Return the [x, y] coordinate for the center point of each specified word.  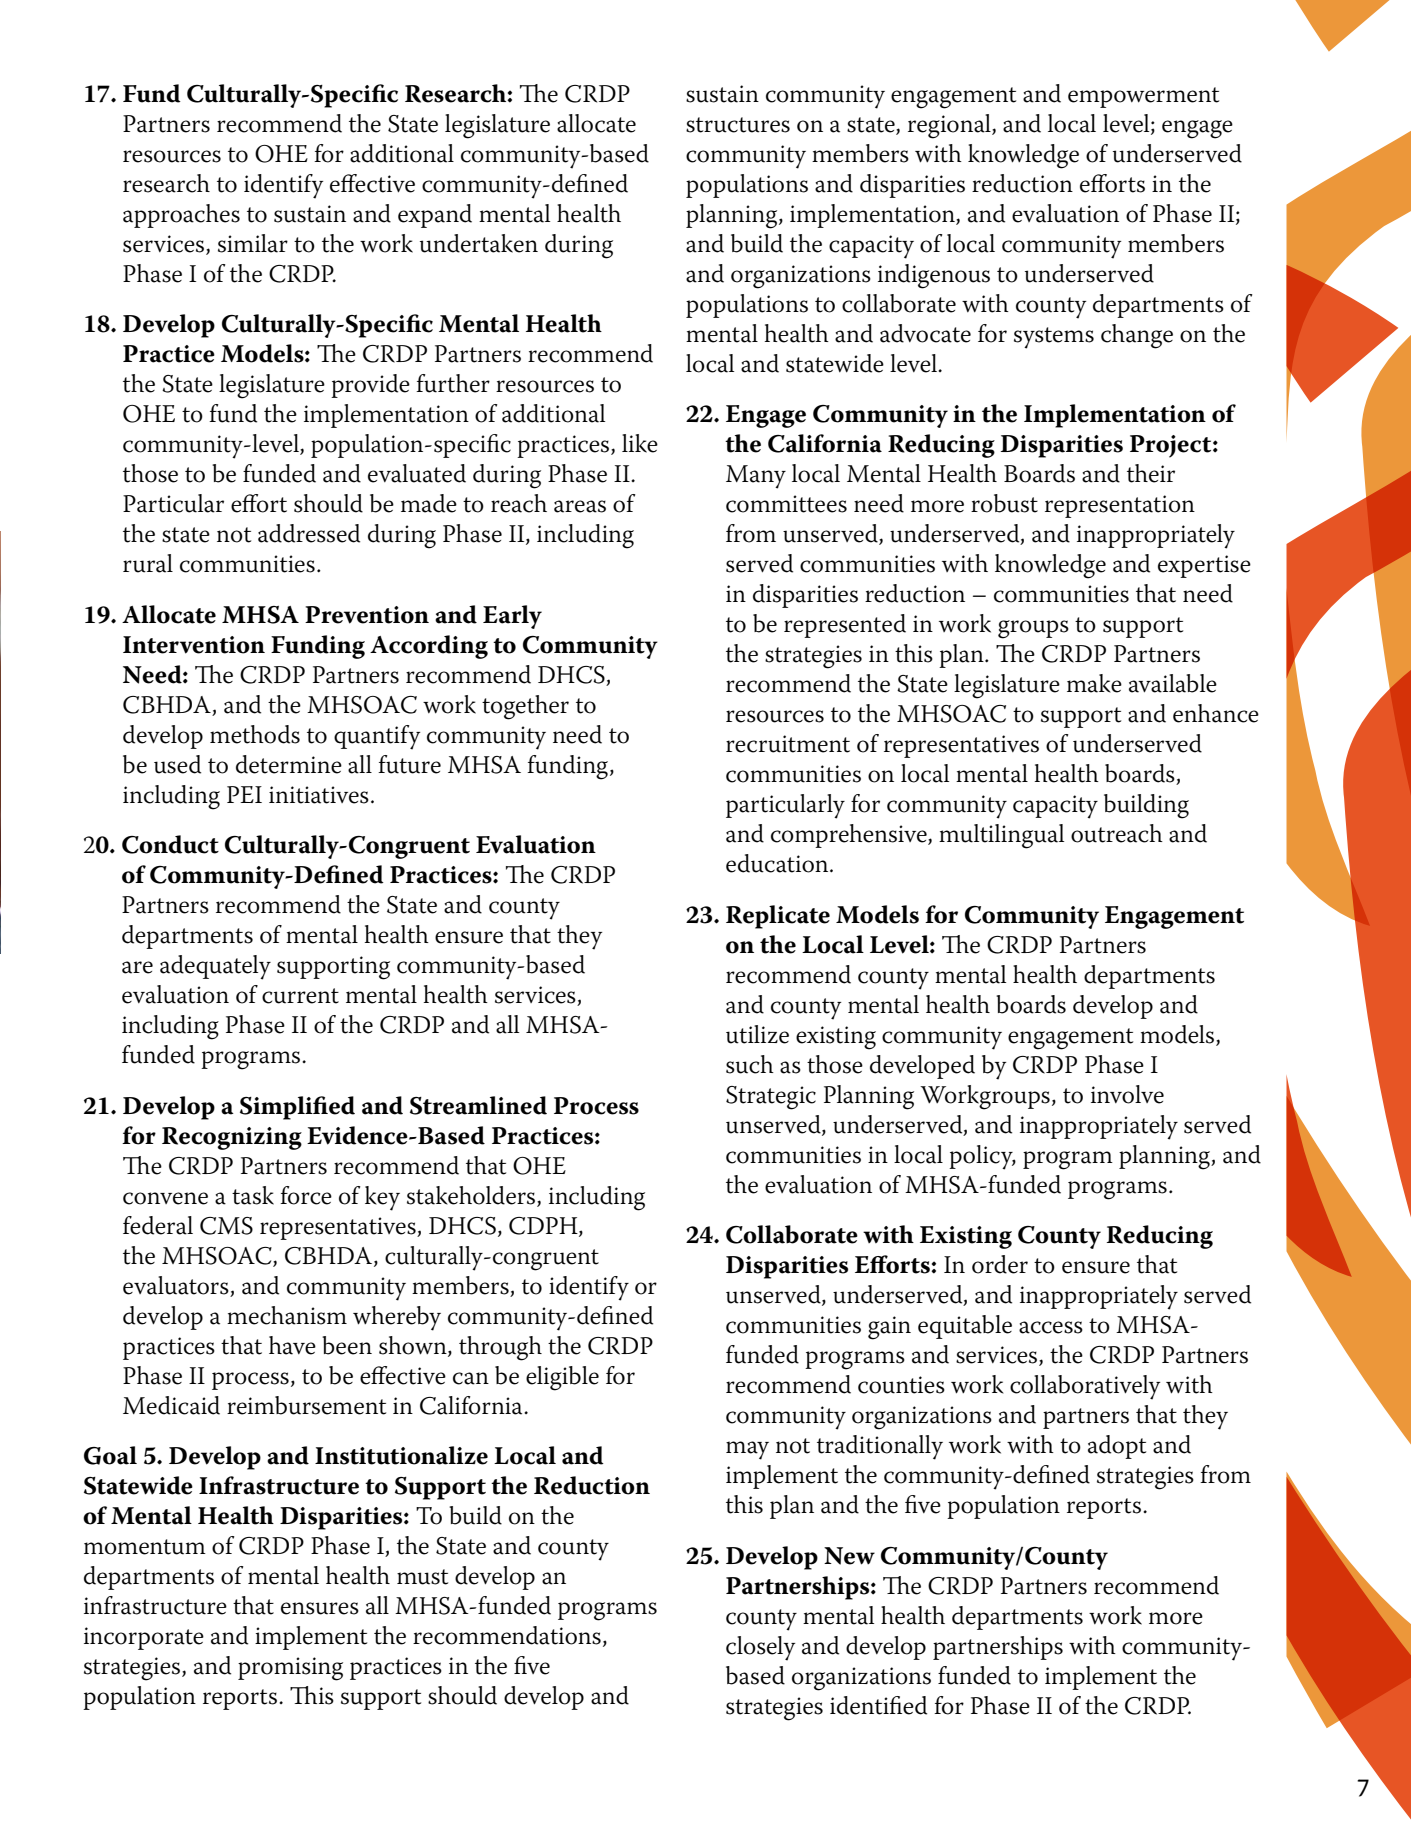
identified [878, 1705]
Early [512, 617]
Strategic [771, 1098]
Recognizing [232, 1138]
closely [760, 1648]
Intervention [194, 645]
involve [1127, 1094]
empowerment [1143, 97]
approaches [181, 216]
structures [738, 125]
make [1094, 683]
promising [290, 1669]
